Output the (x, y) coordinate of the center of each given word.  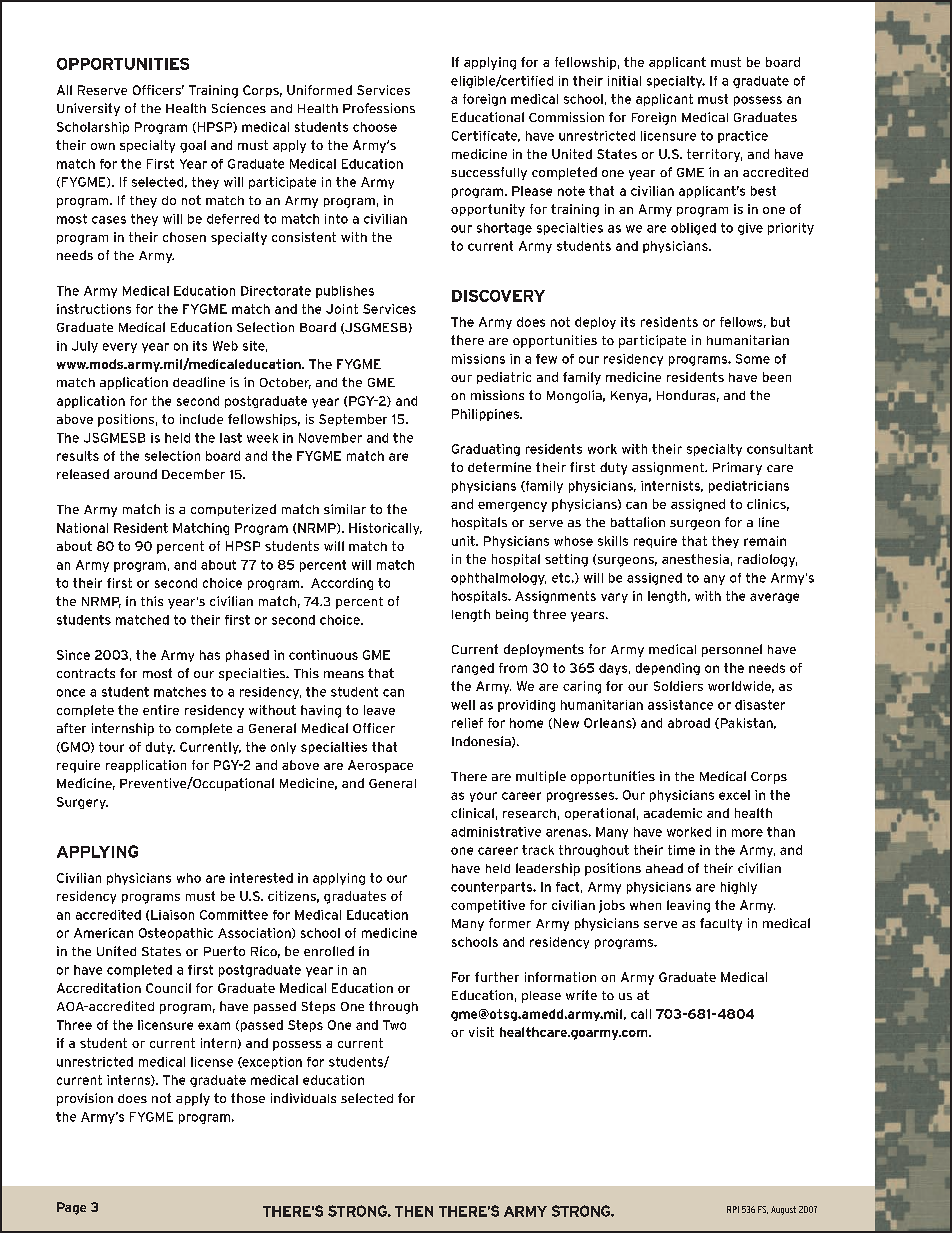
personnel (732, 650)
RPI (733, 1209)
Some (753, 359)
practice (743, 137)
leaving (688, 906)
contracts (86, 673)
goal (193, 146)
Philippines (486, 415)
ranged (473, 669)
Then (414, 1211)
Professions (379, 108)
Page (71, 1208)
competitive (488, 906)
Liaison (172, 915)
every (120, 348)
